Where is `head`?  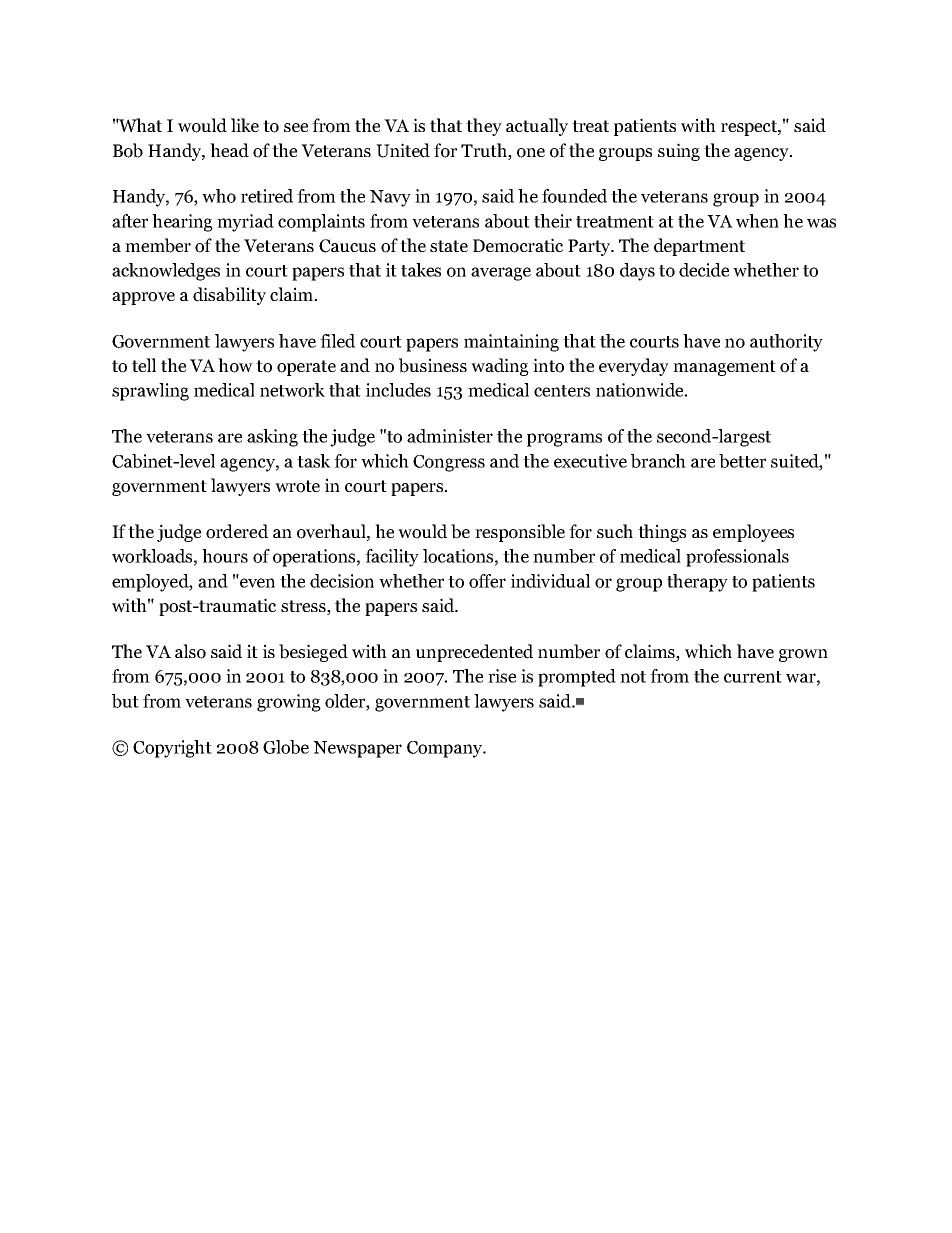
head is located at coordinates (229, 150).
